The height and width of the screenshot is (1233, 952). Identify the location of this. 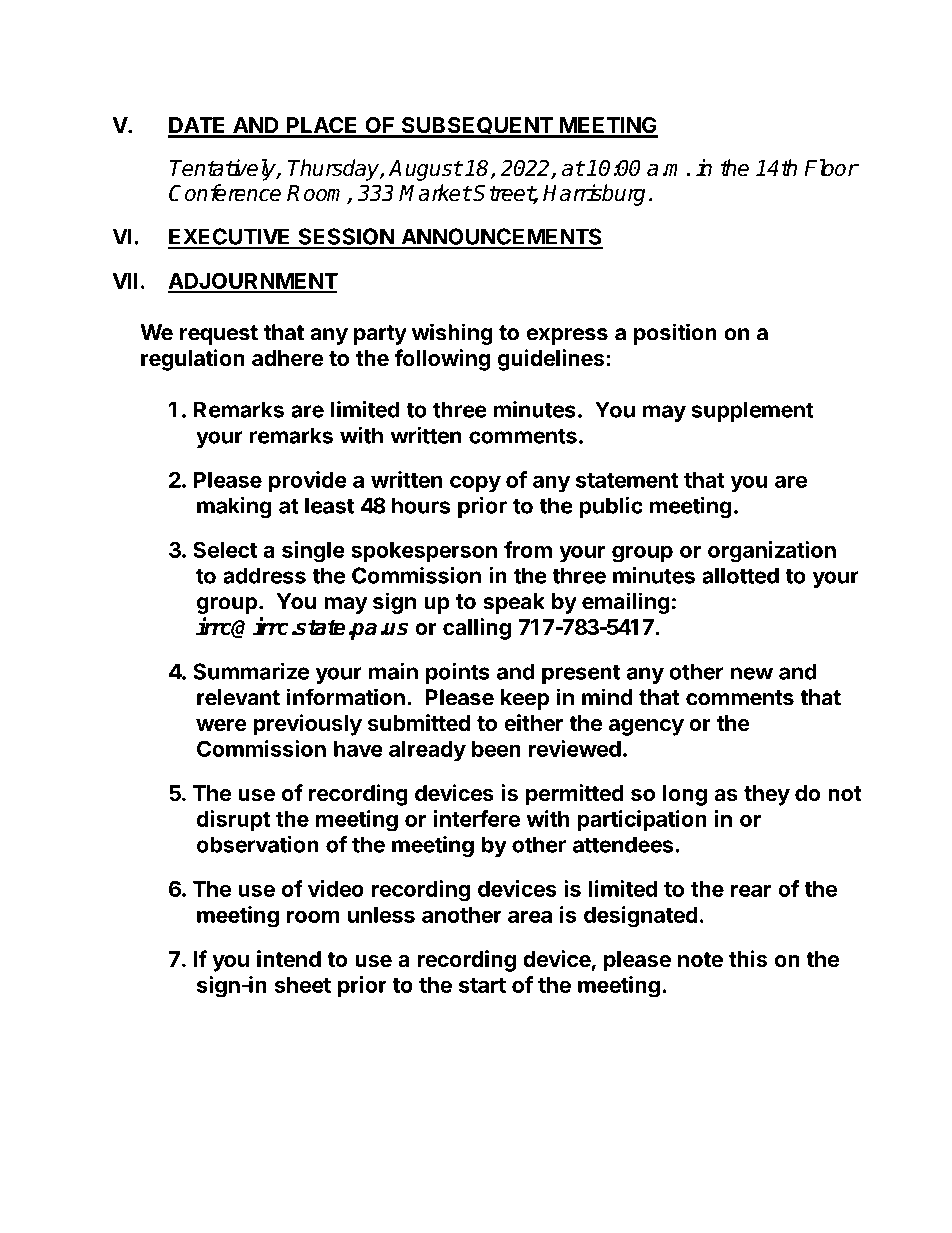
(748, 959).
